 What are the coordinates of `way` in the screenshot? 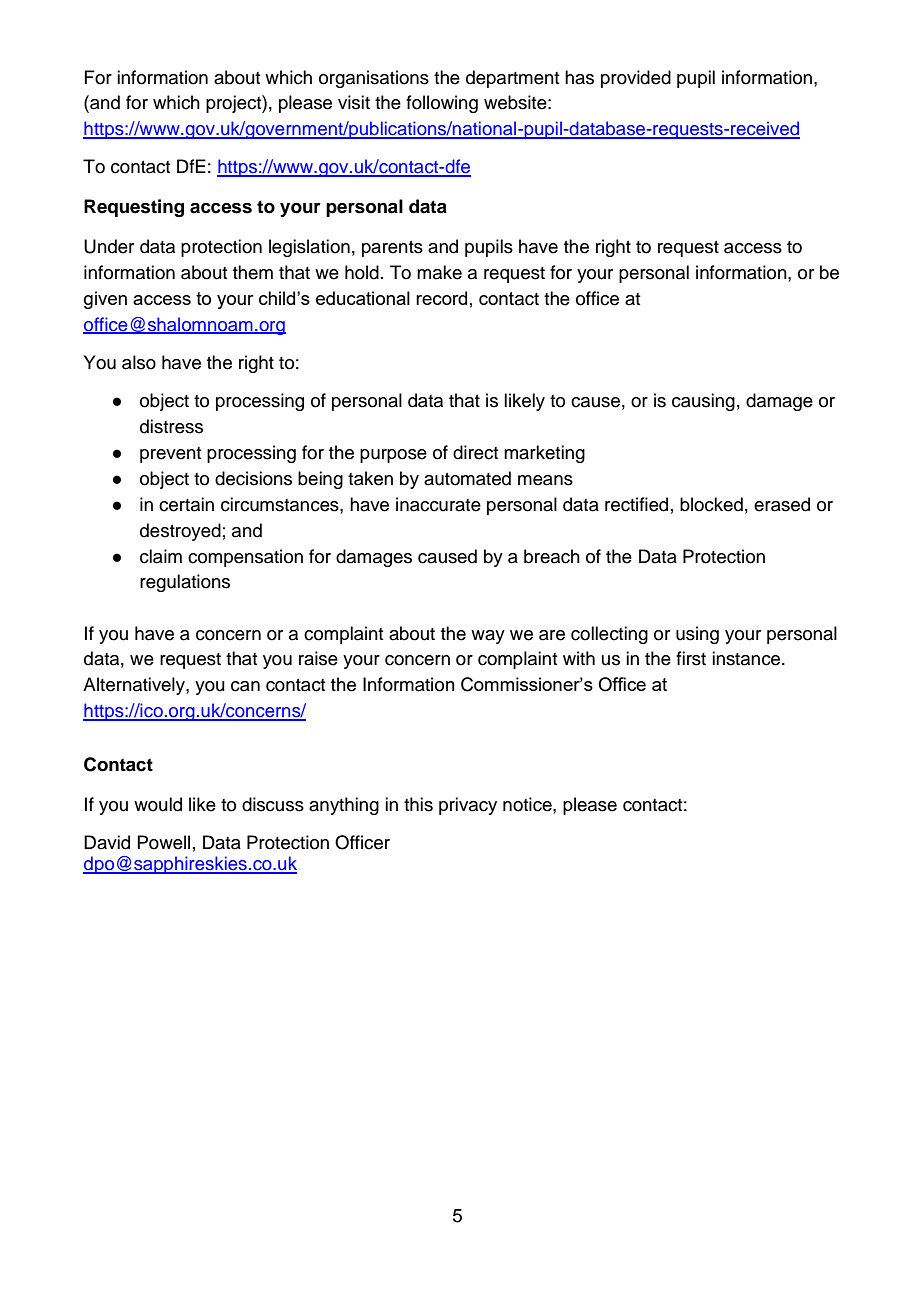 It's located at (488, 637).
